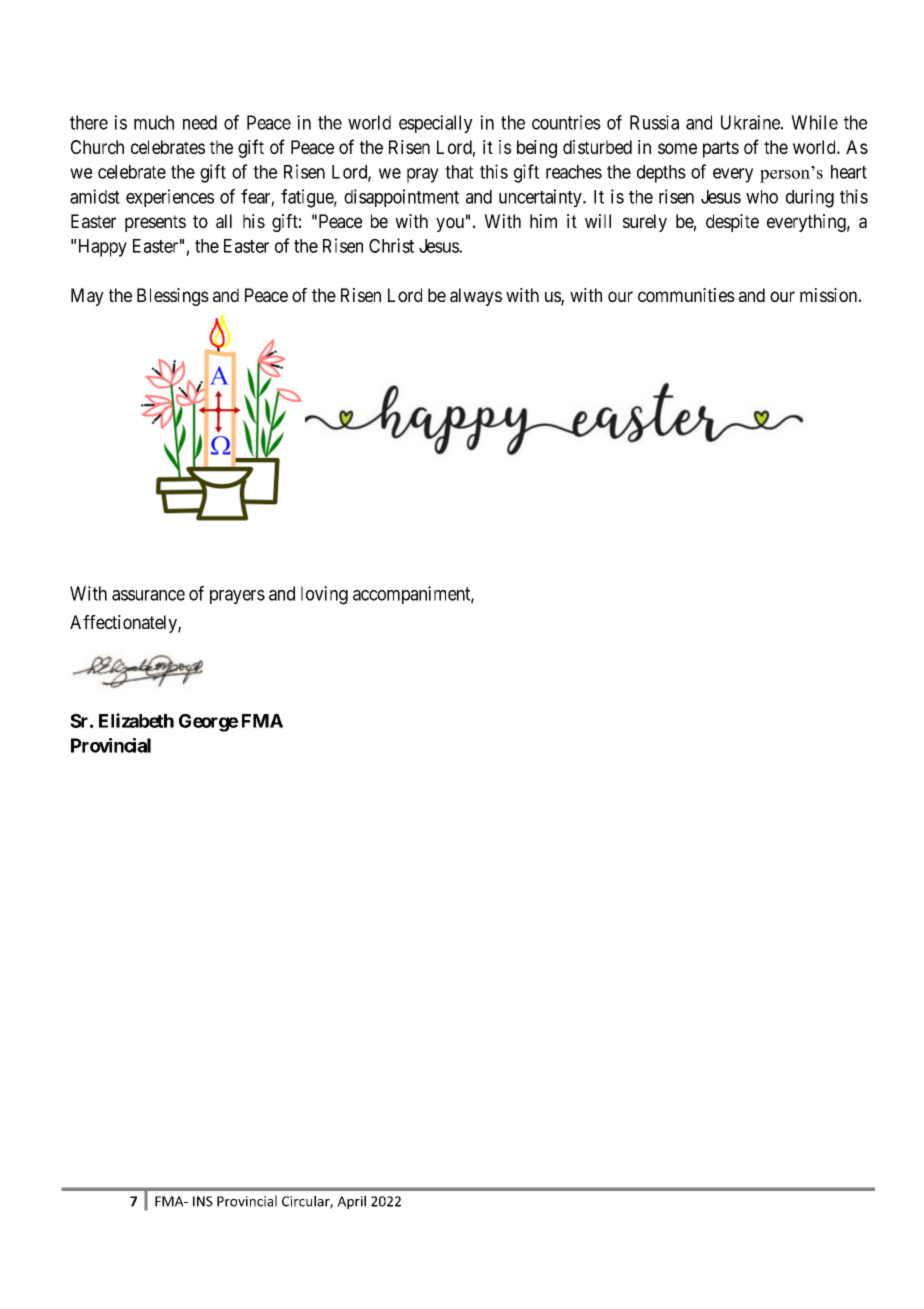  I want to click on Blessings, so click(173, 297).
